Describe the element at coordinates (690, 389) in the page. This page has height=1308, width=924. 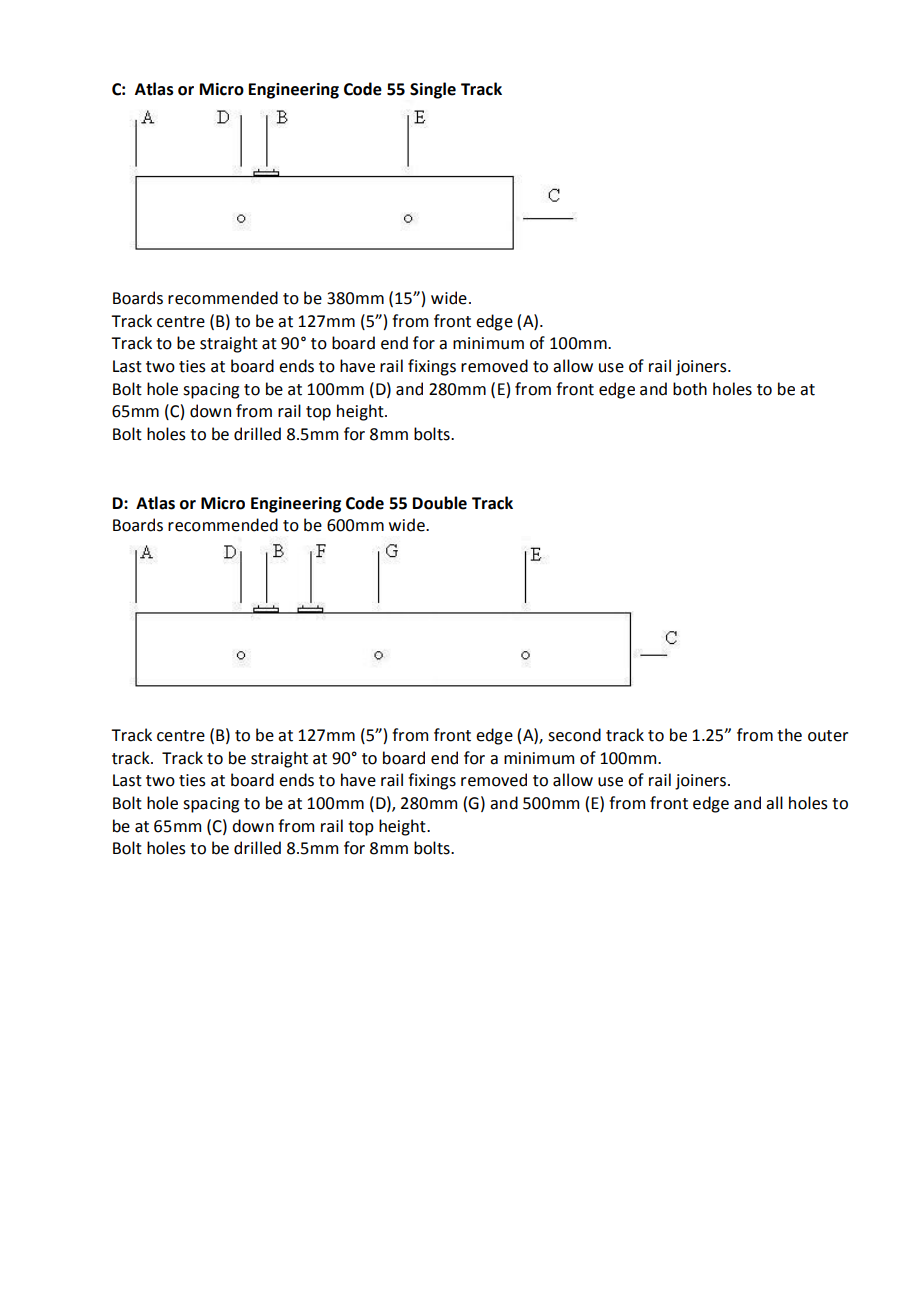
I see `both` at that location.
